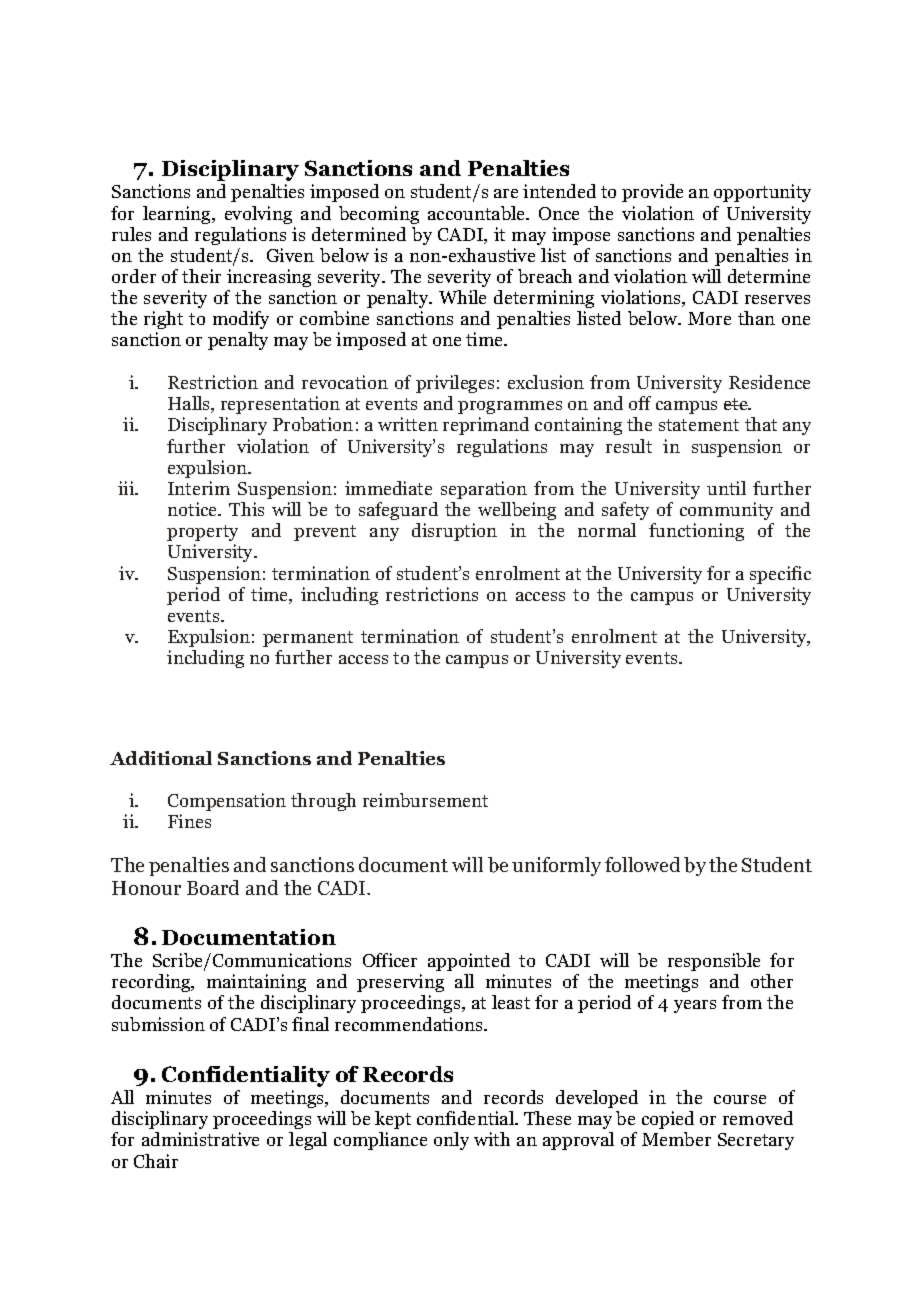  Describe the element at coordinates (478, 213) in the image. I see `accountable` at that location.
